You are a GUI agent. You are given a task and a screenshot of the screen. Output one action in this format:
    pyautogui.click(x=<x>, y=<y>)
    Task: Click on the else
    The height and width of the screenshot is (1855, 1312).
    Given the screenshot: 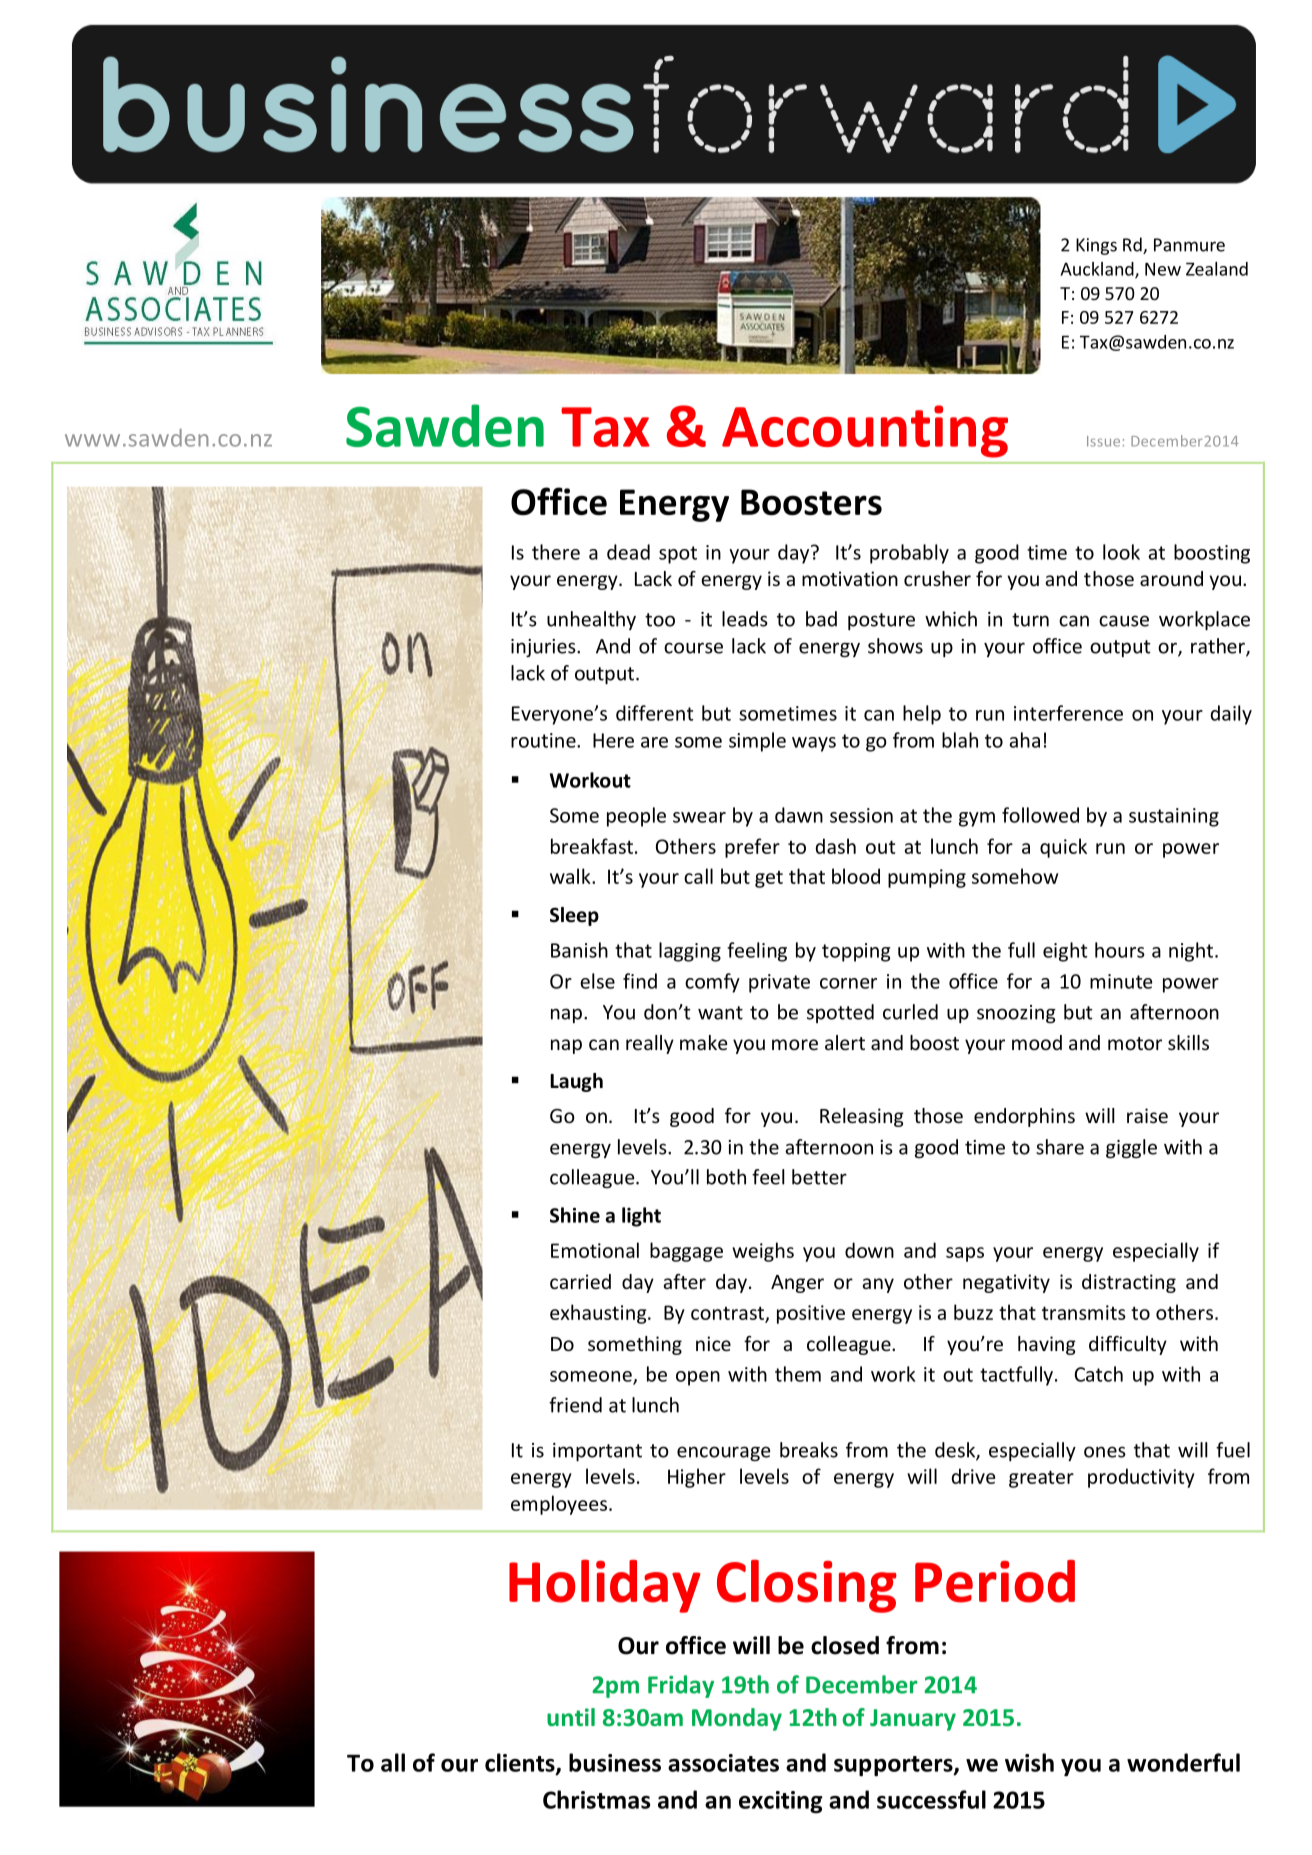 What is the action you would take?
    pyautogui.click(x=597, y=981)
